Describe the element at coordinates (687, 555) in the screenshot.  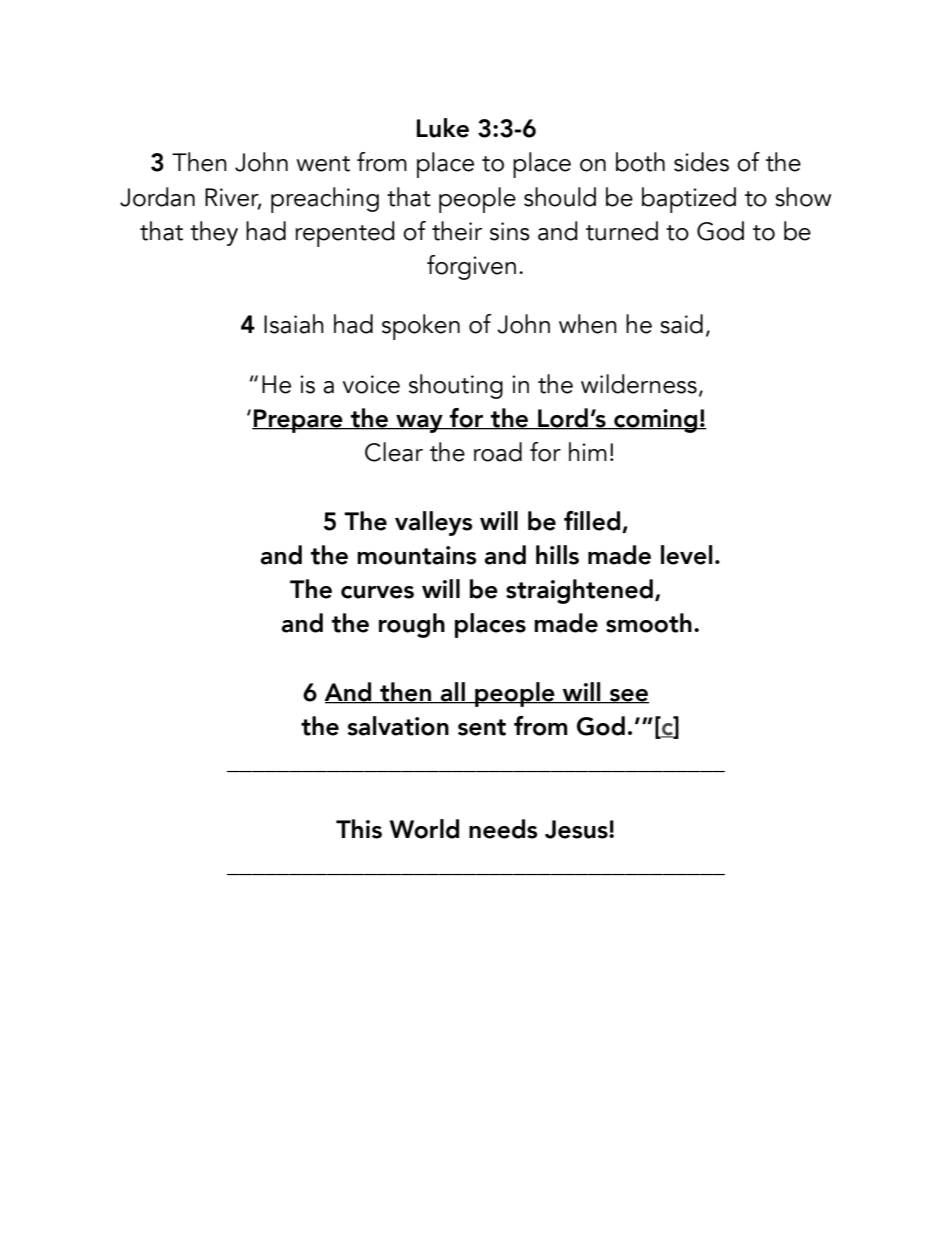
I see `level` at that location.
